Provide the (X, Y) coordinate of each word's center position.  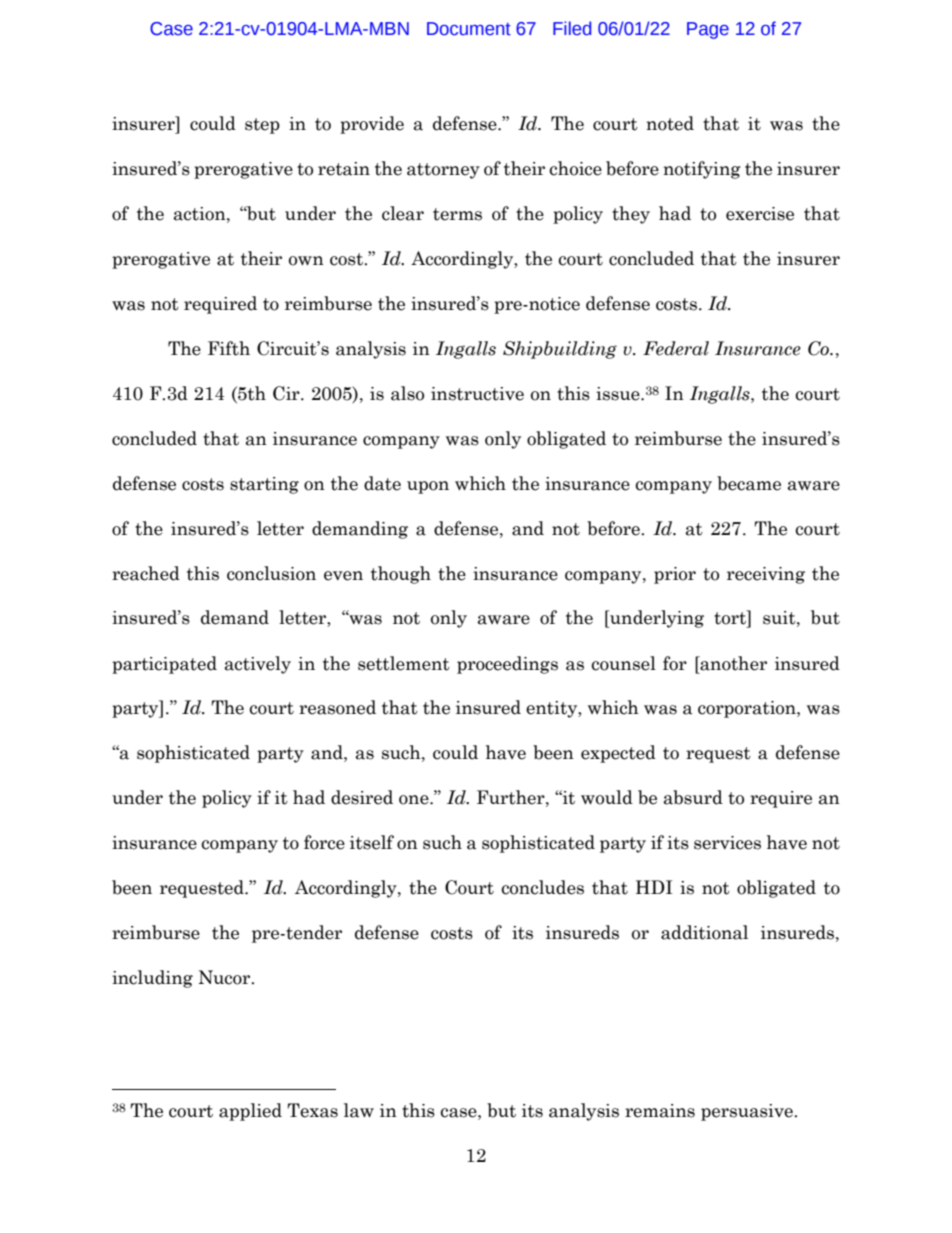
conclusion (271, 573)
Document (469, 29)
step (262, 126)
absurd (693, 797)
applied (250, 1112)
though (401, 575)
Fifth (229, 348)
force (324, 842)
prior (675, 575)
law (359, 1110)
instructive (477, 394)
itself (372, 842)
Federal (676, 348)
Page (708, 30)
